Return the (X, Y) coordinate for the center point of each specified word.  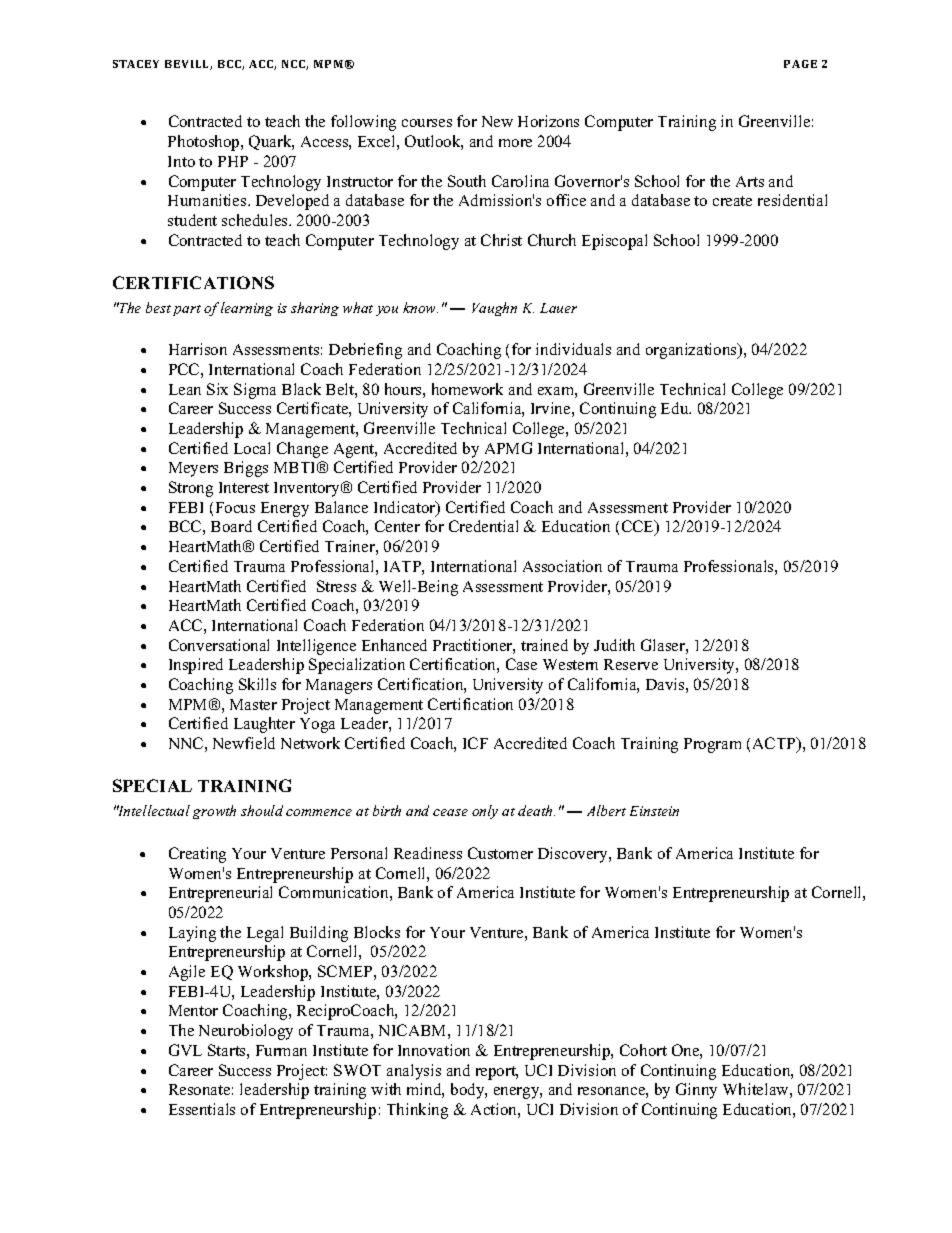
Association (562, 566)
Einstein (654, 811)
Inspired (196, 666)
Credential (483, 526)
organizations (692, 351)
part (187, 310)
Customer (500, 853)
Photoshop (205, 143)
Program (712, 745)
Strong (191, 489)
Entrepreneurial (220, 894)
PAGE (800, 64)
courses (427, 123)
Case (521, 664)
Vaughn (494, 309)
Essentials (202, 1109)
